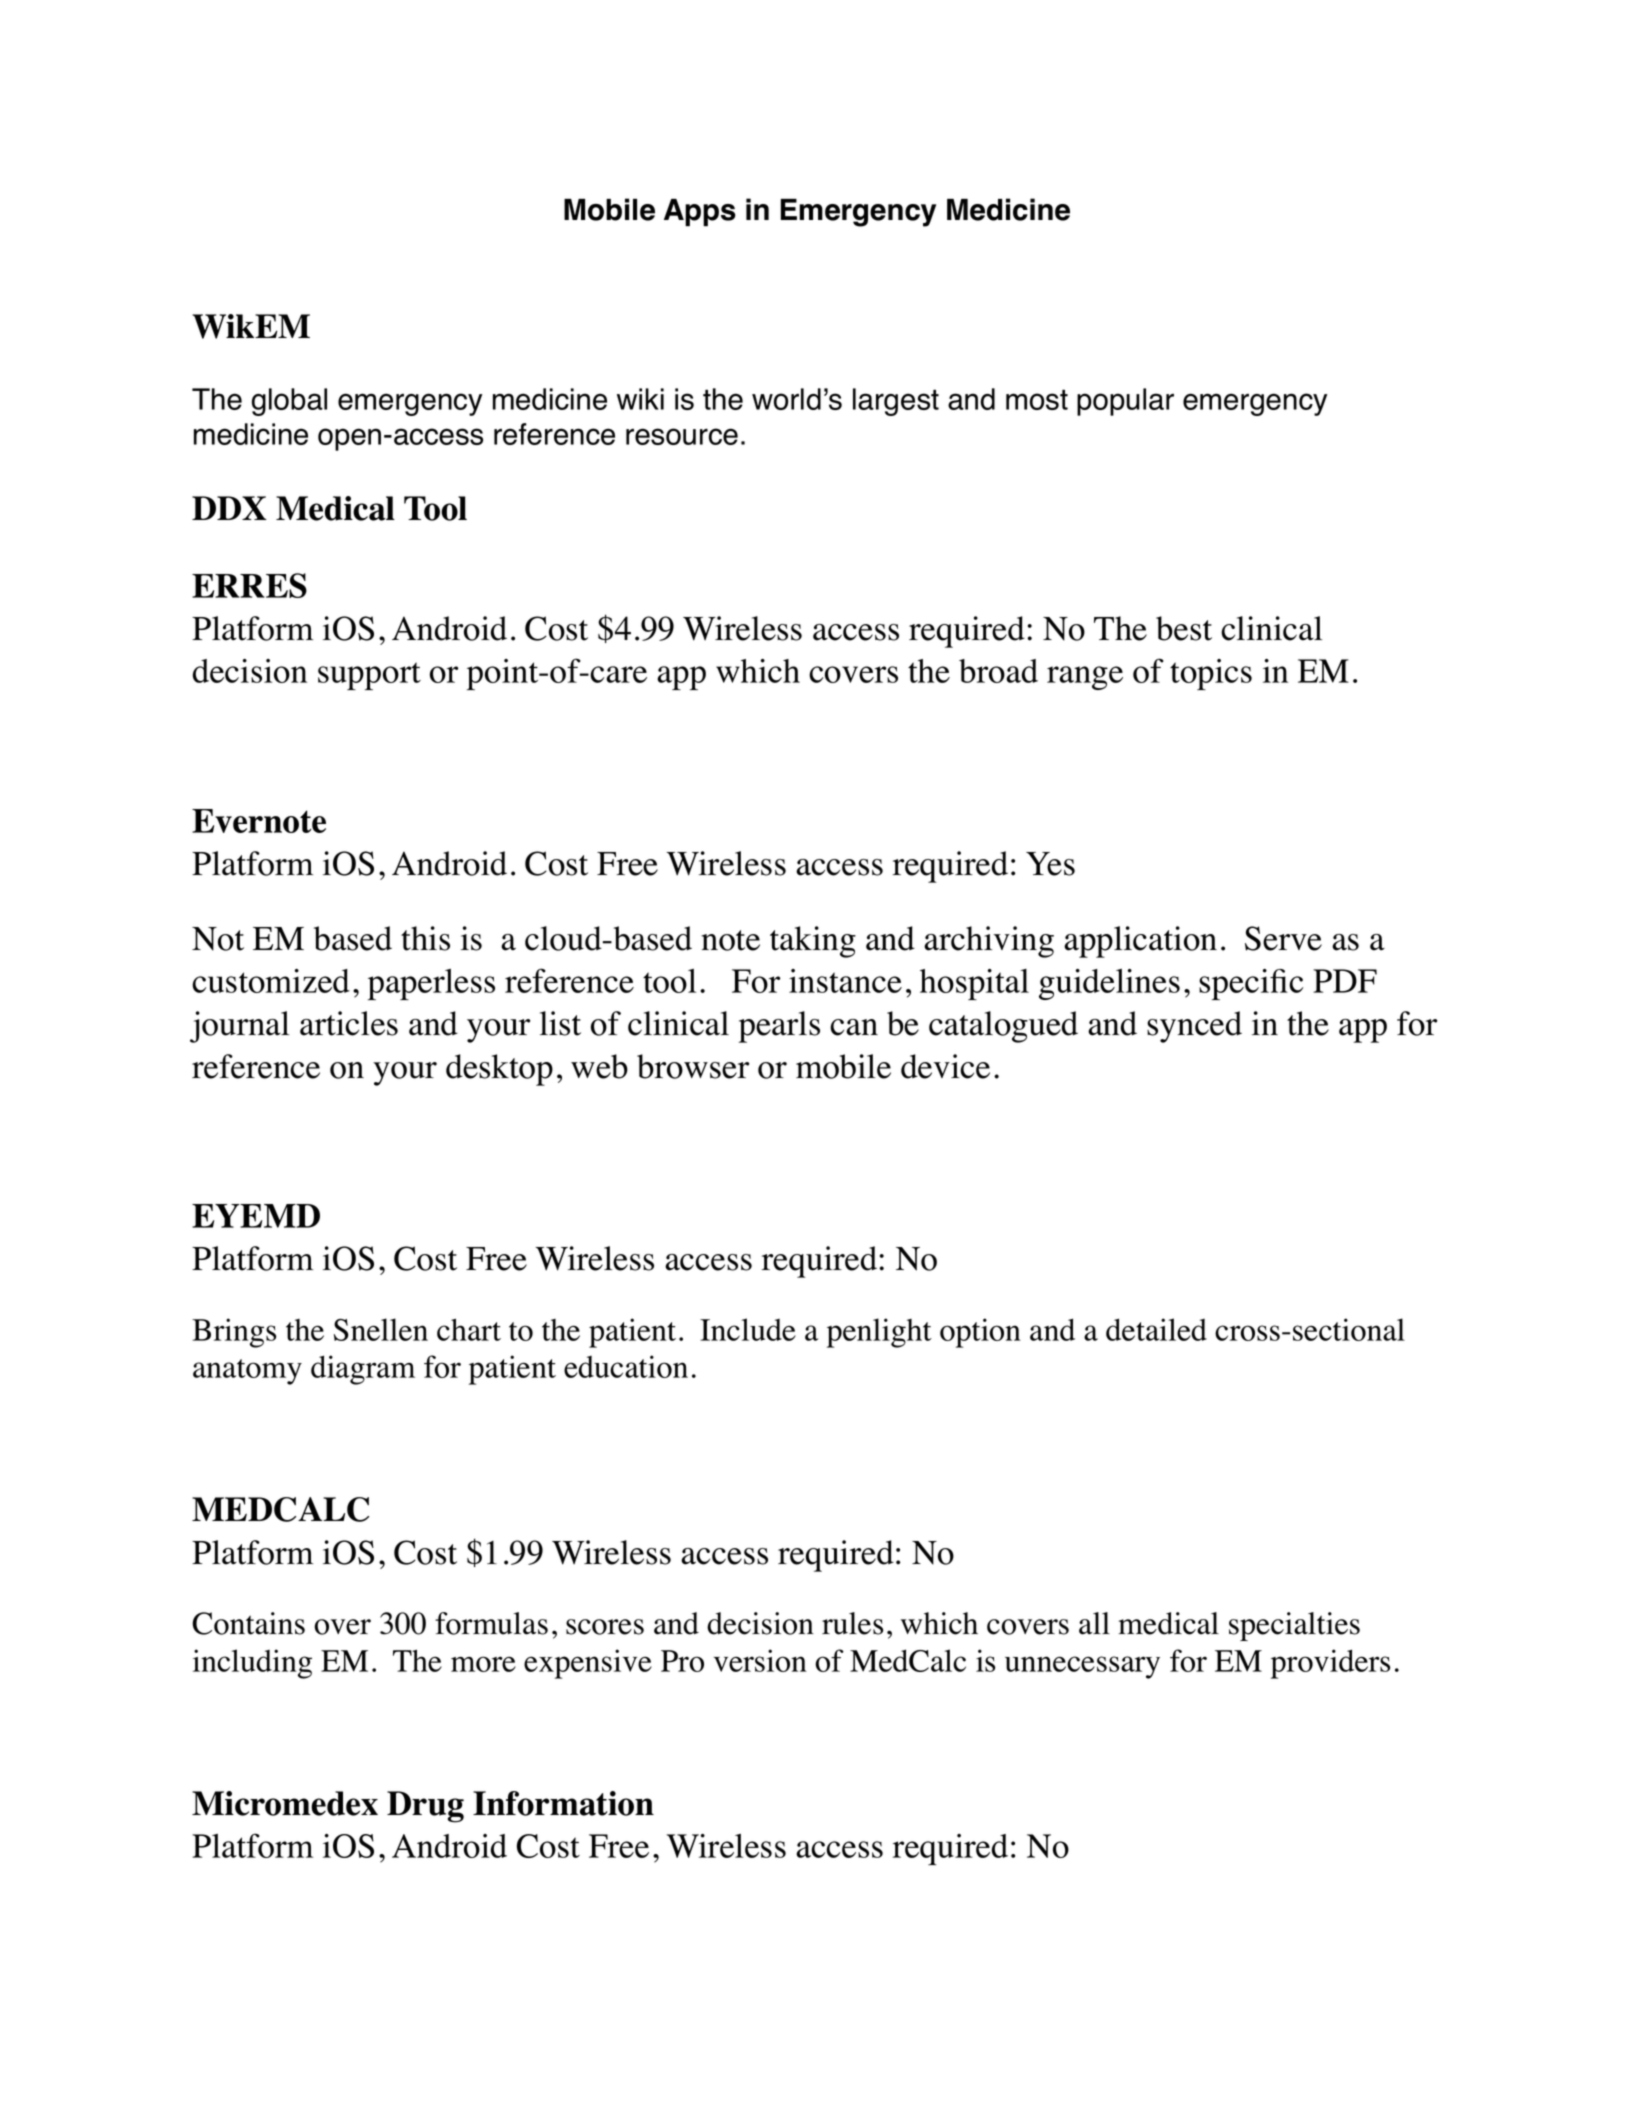 This document has width=1634, height=2115. I want to click on detailed, so click(1156, 1329).
